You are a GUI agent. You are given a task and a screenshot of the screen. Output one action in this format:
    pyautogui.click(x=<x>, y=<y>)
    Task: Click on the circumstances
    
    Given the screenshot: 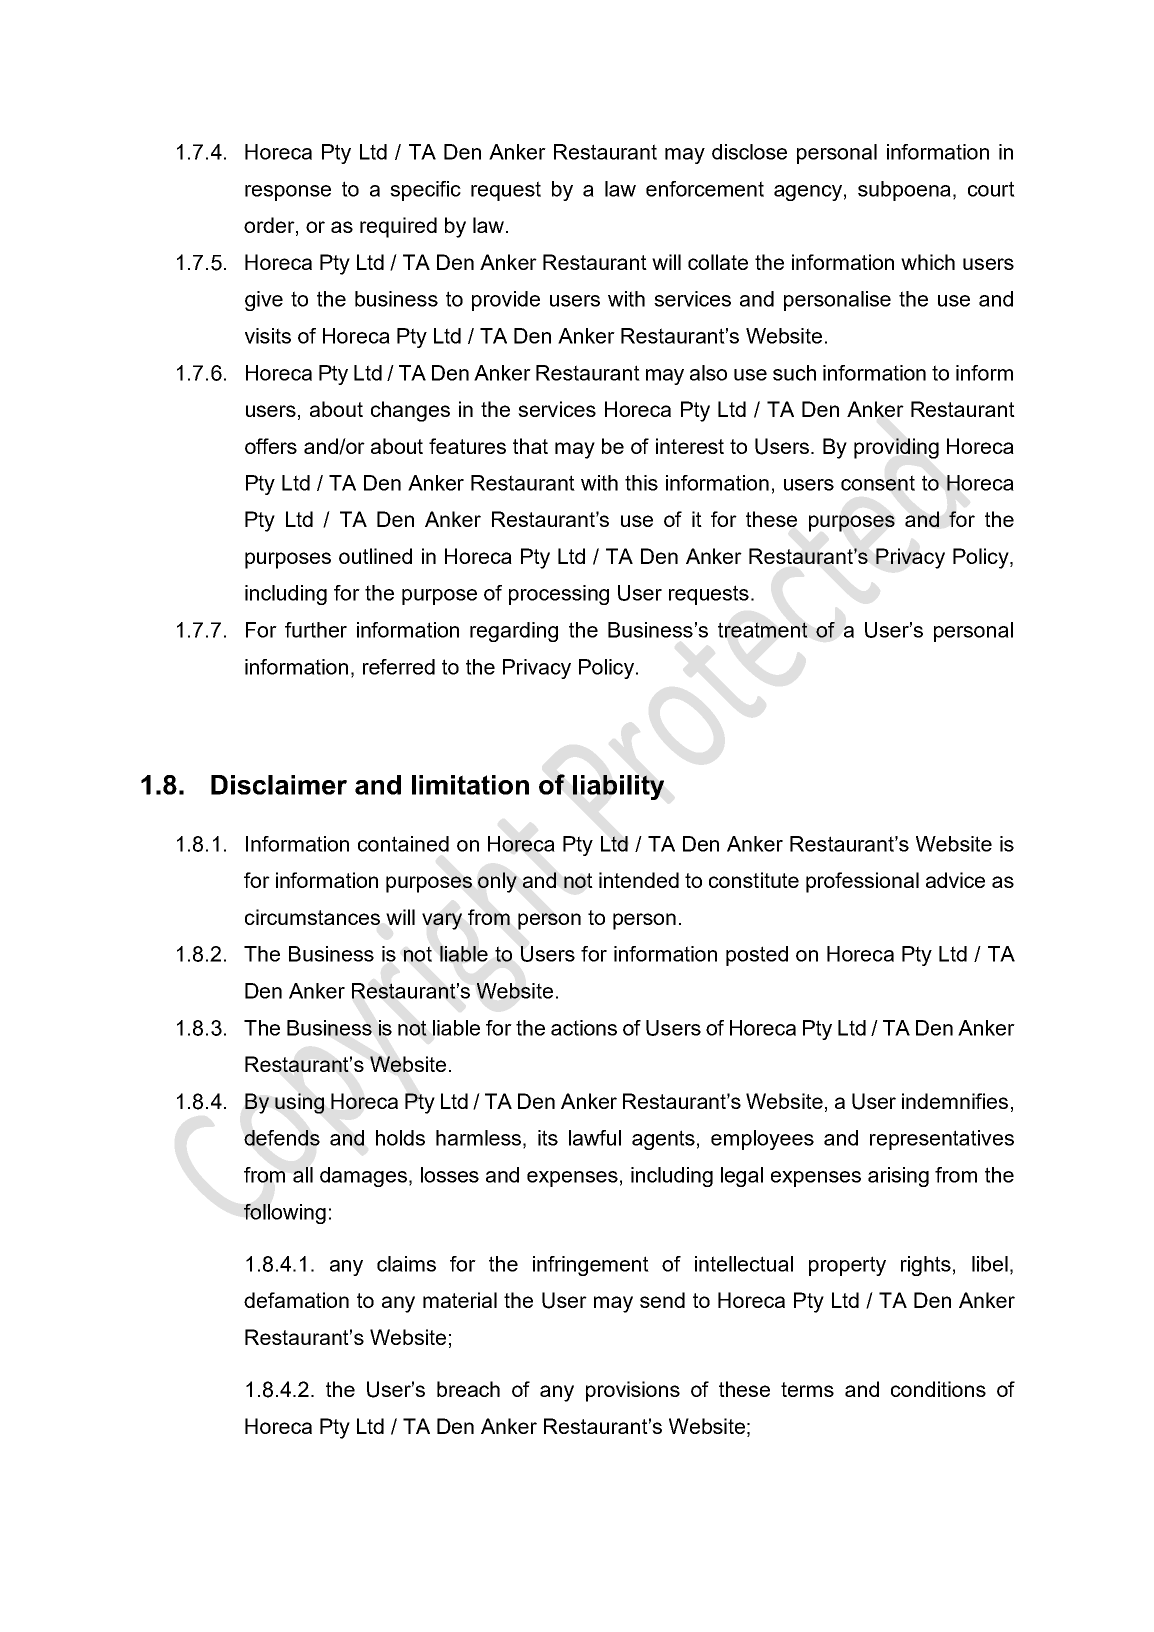 What is the action you would take?
    pyautogui.click(x=312, y=917)
